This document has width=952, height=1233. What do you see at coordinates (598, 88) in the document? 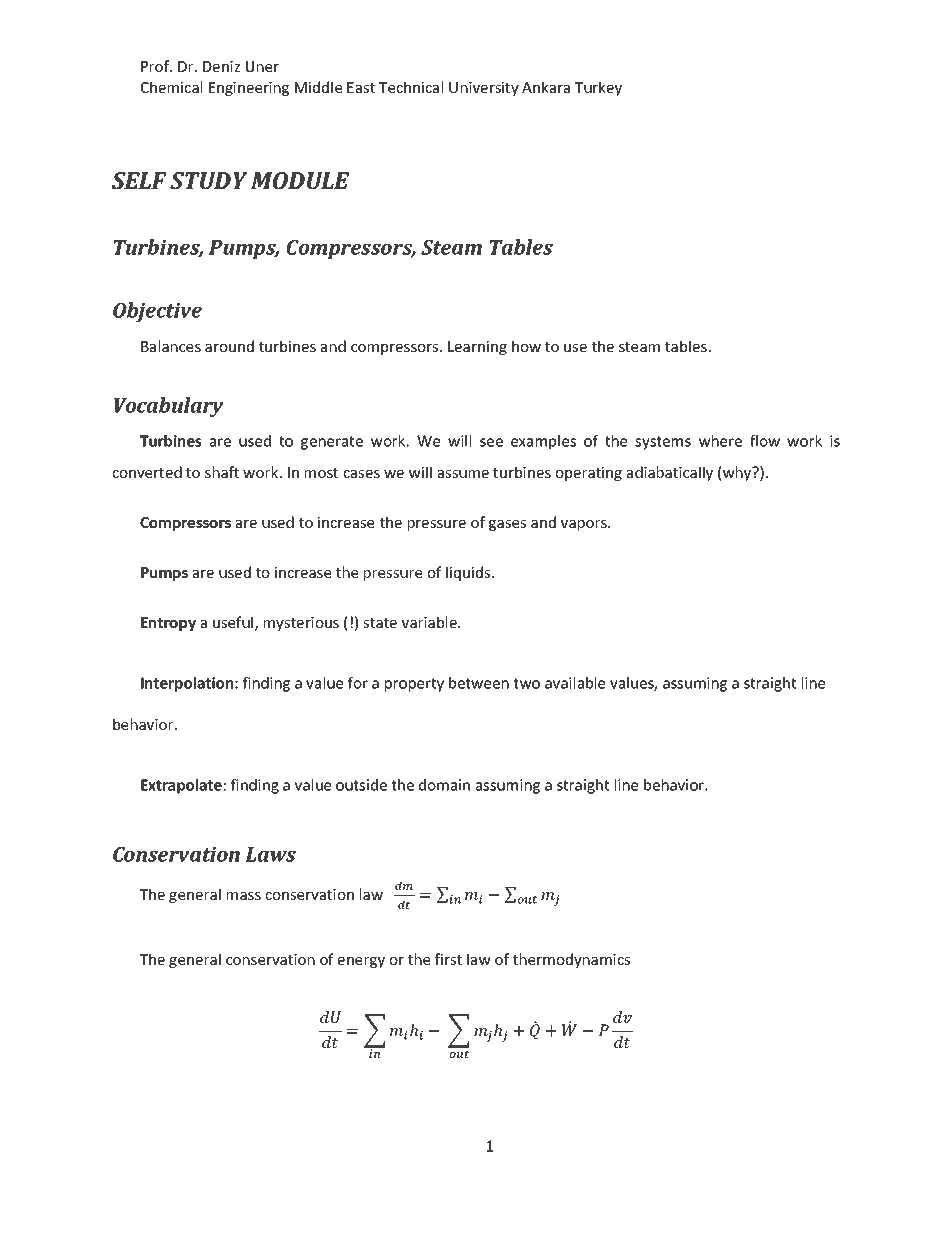
I see `Turkey` at bounding box center [598, 88].
